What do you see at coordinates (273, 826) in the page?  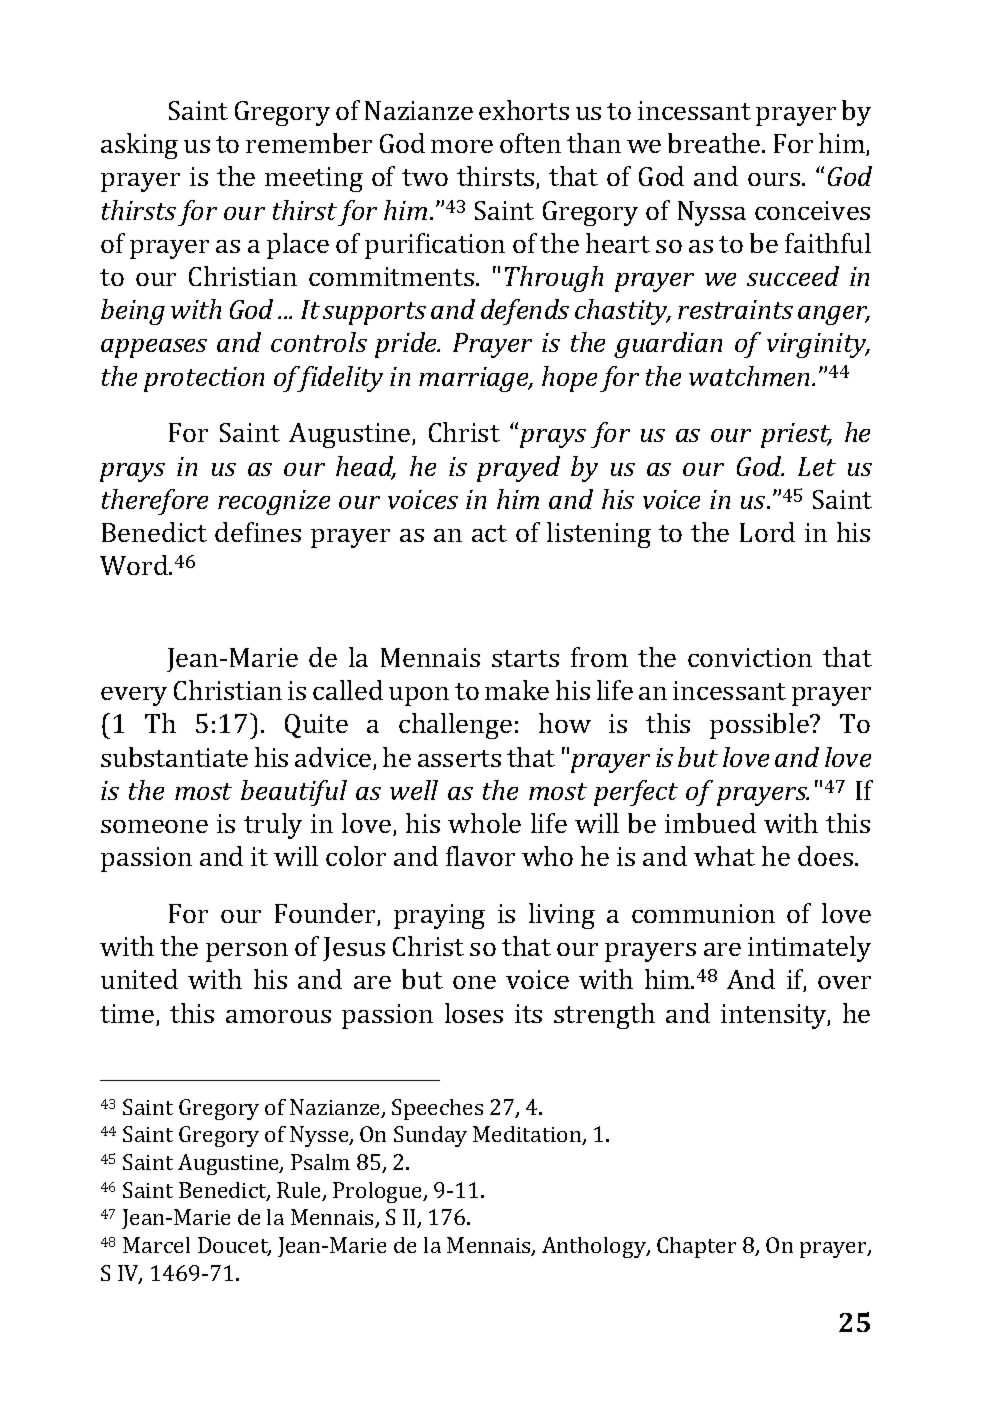 I see `truly` at bounding box center [273, 826].
